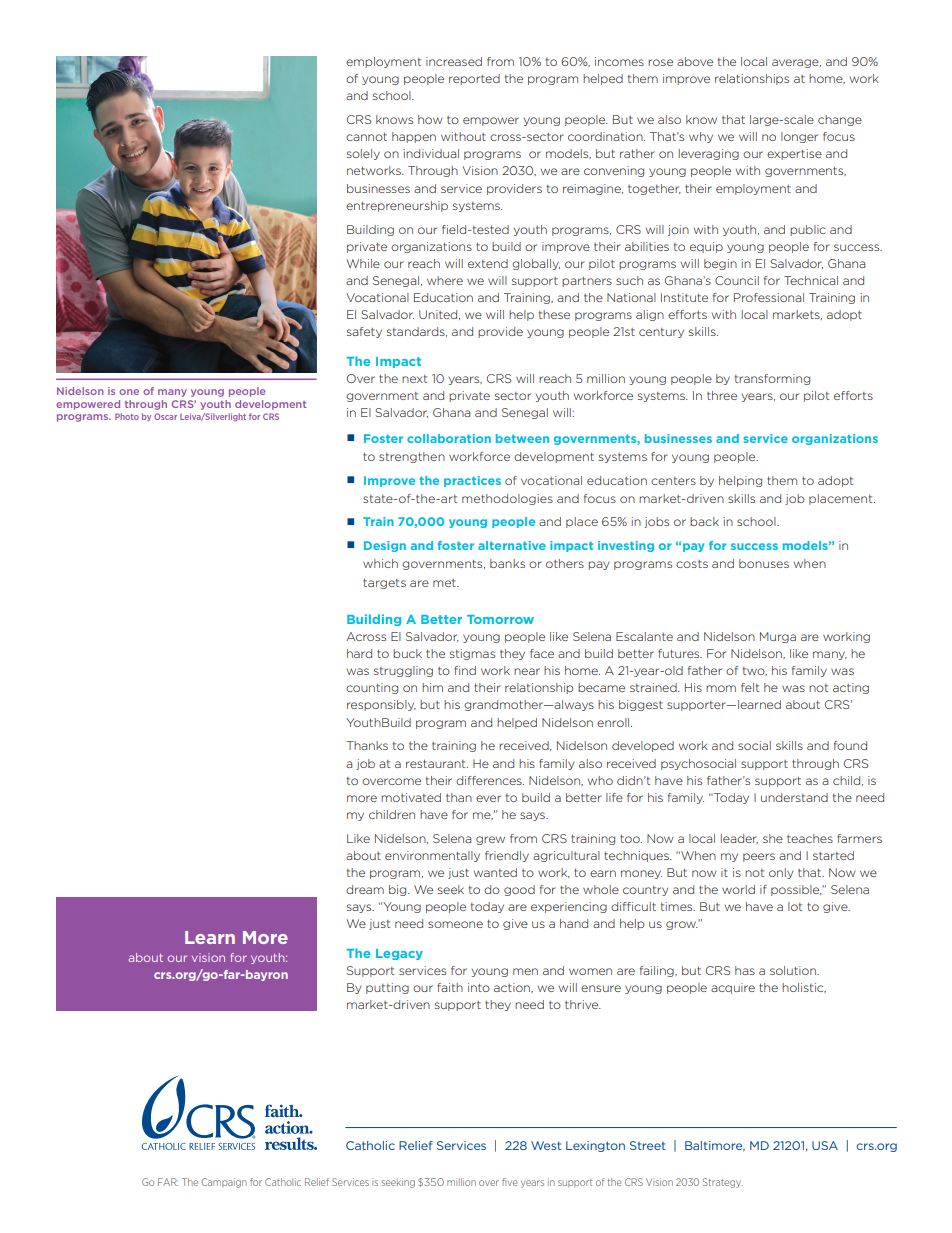 This screenshot has height=1233, width=952. What do you see at coordinates (359, 653) in the screenshot?
I see `hard` at bounding box center [359, 653].
